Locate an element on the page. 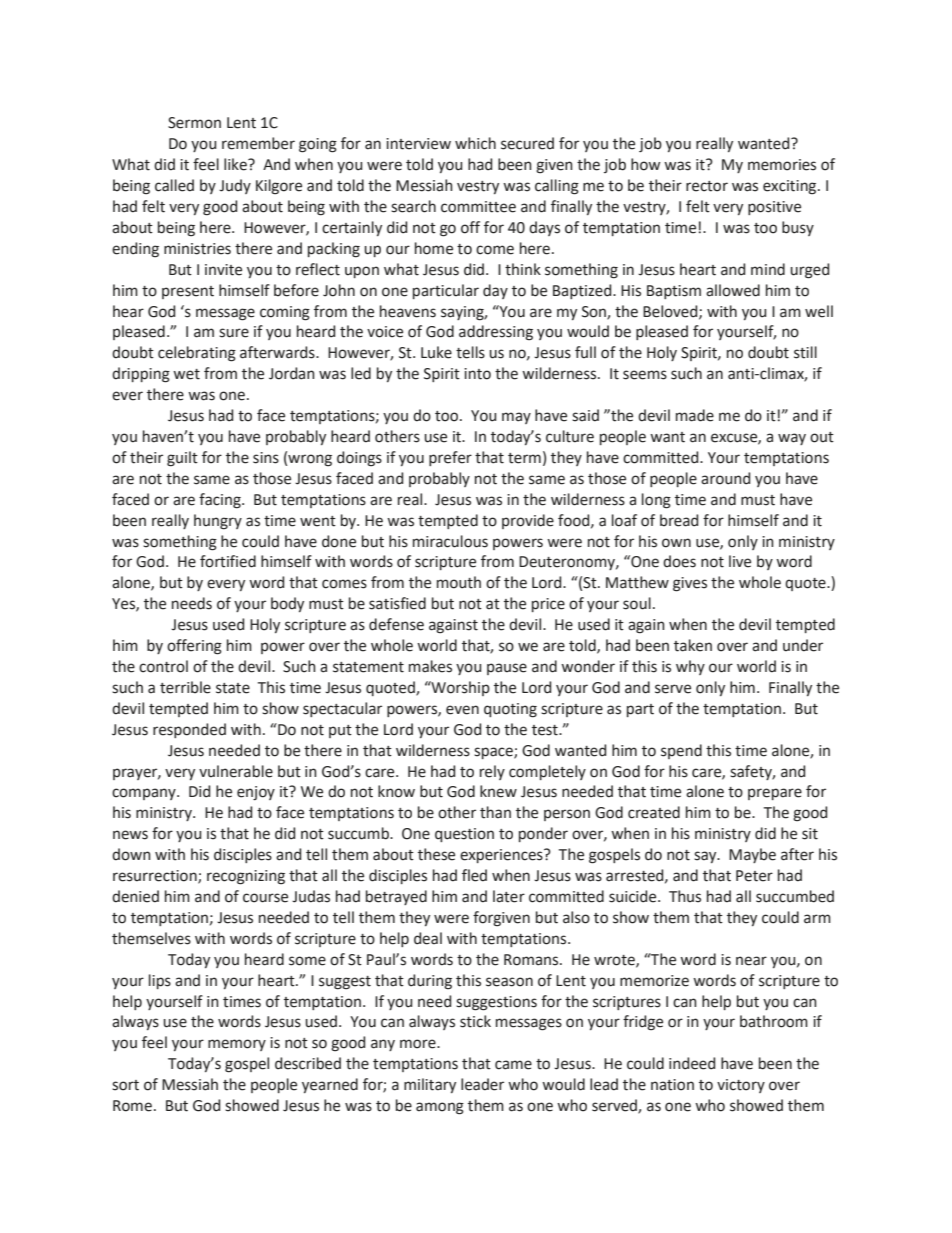  memory is located at coordinates (237, 1045).
